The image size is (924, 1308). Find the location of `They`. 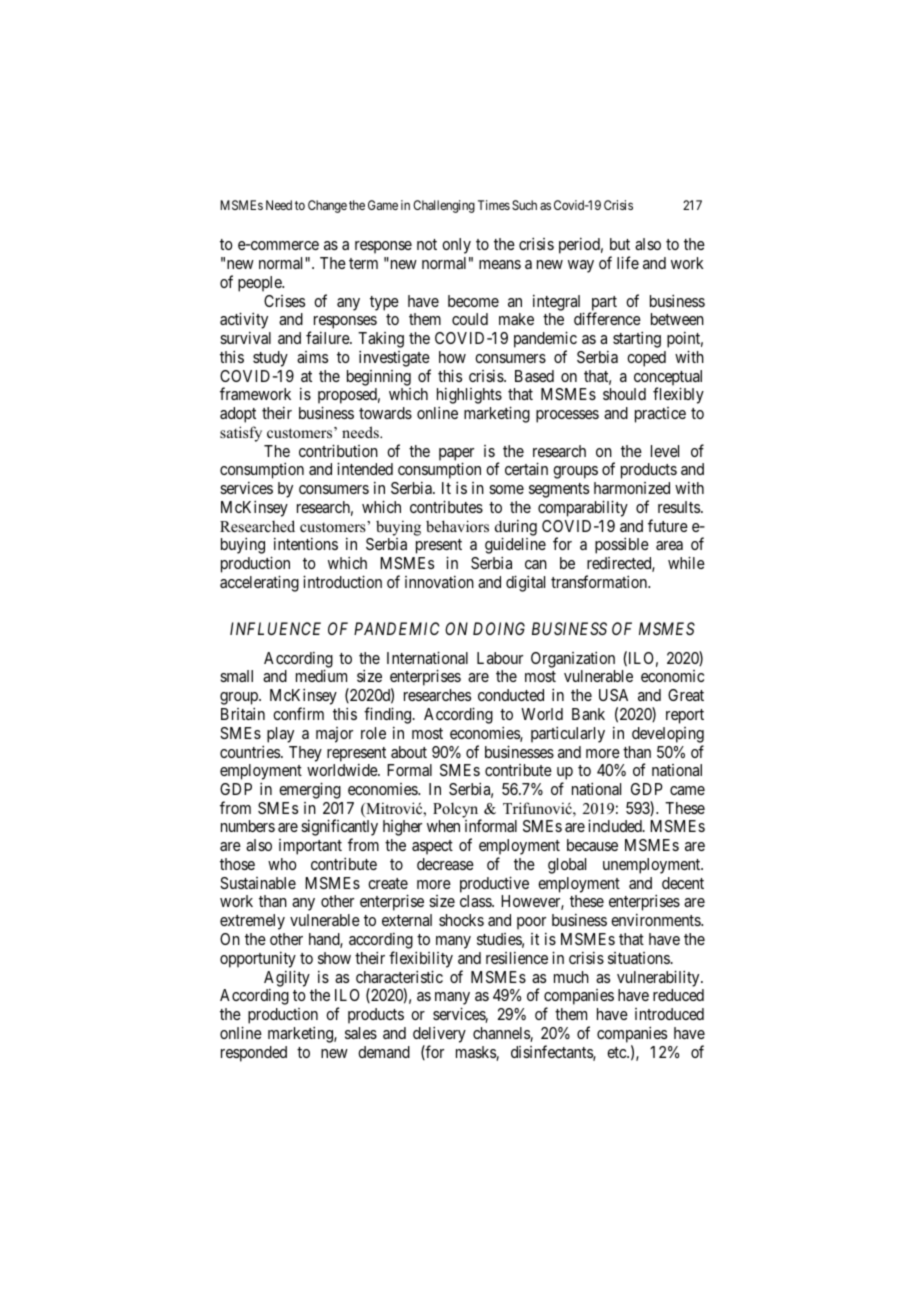

They is located at coordinates (305, 754).
